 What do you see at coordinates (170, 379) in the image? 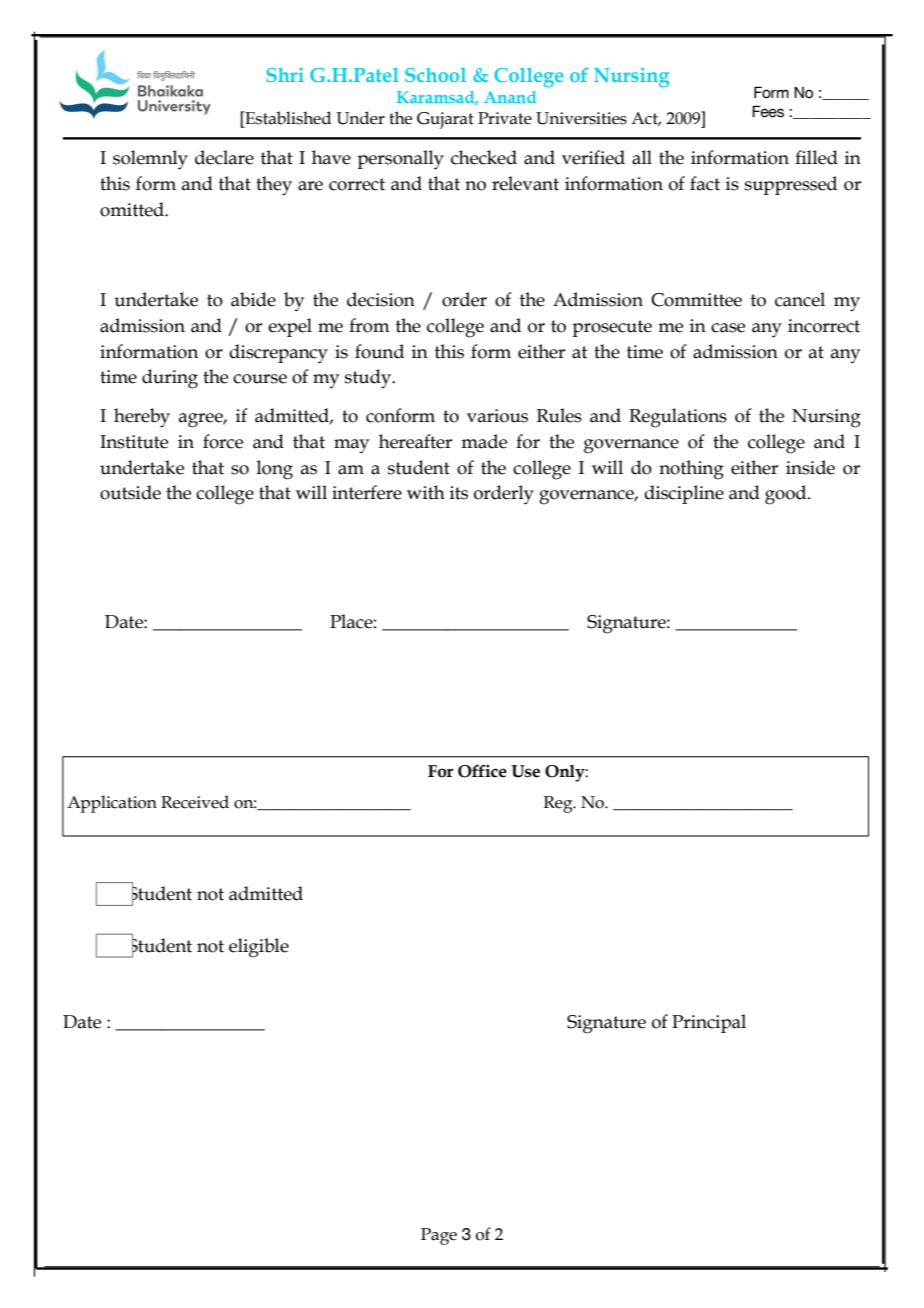
I see `during` at bounding box center [170, 379].
